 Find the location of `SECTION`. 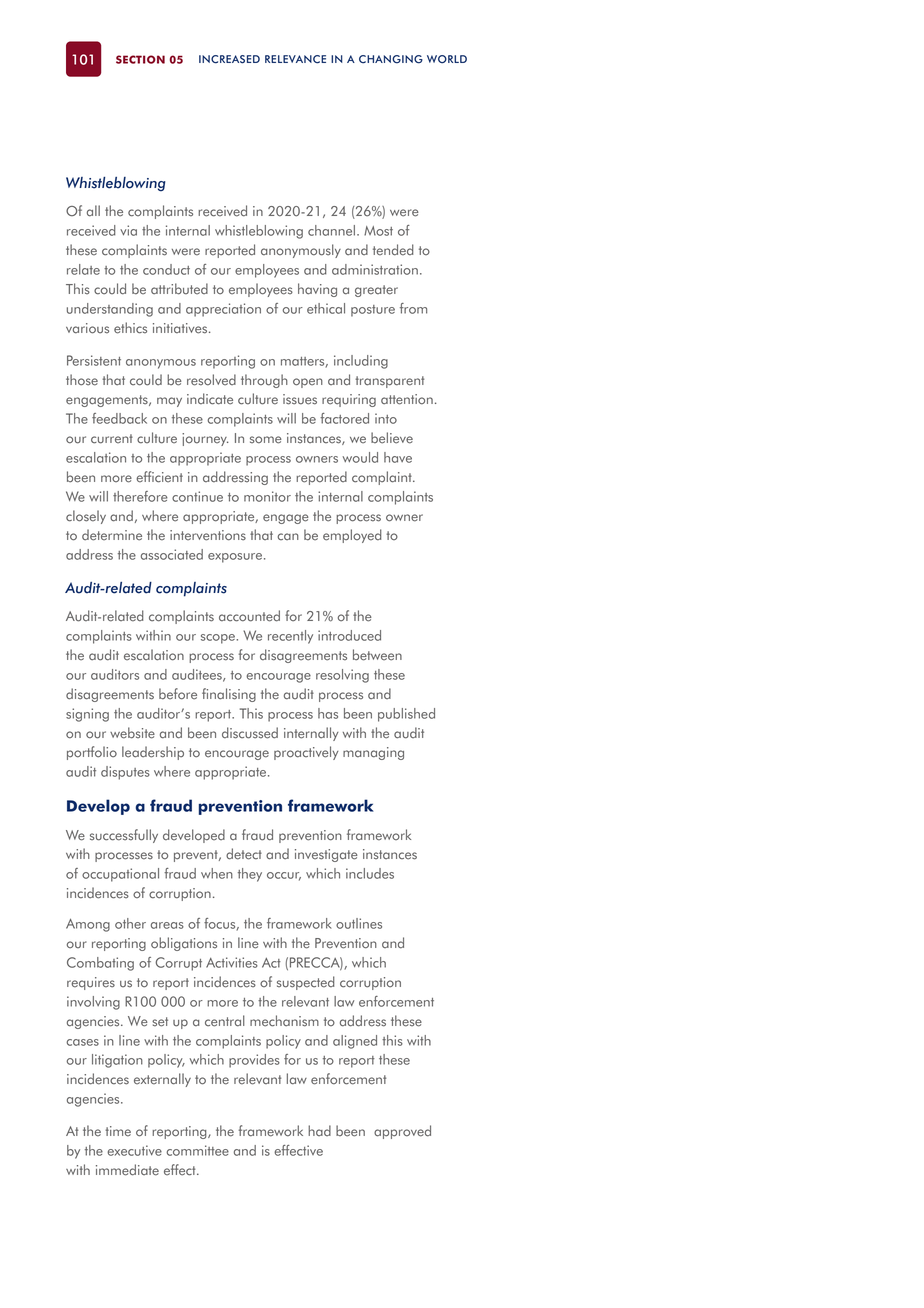

SECTION is located at coordinates (140, 59).
